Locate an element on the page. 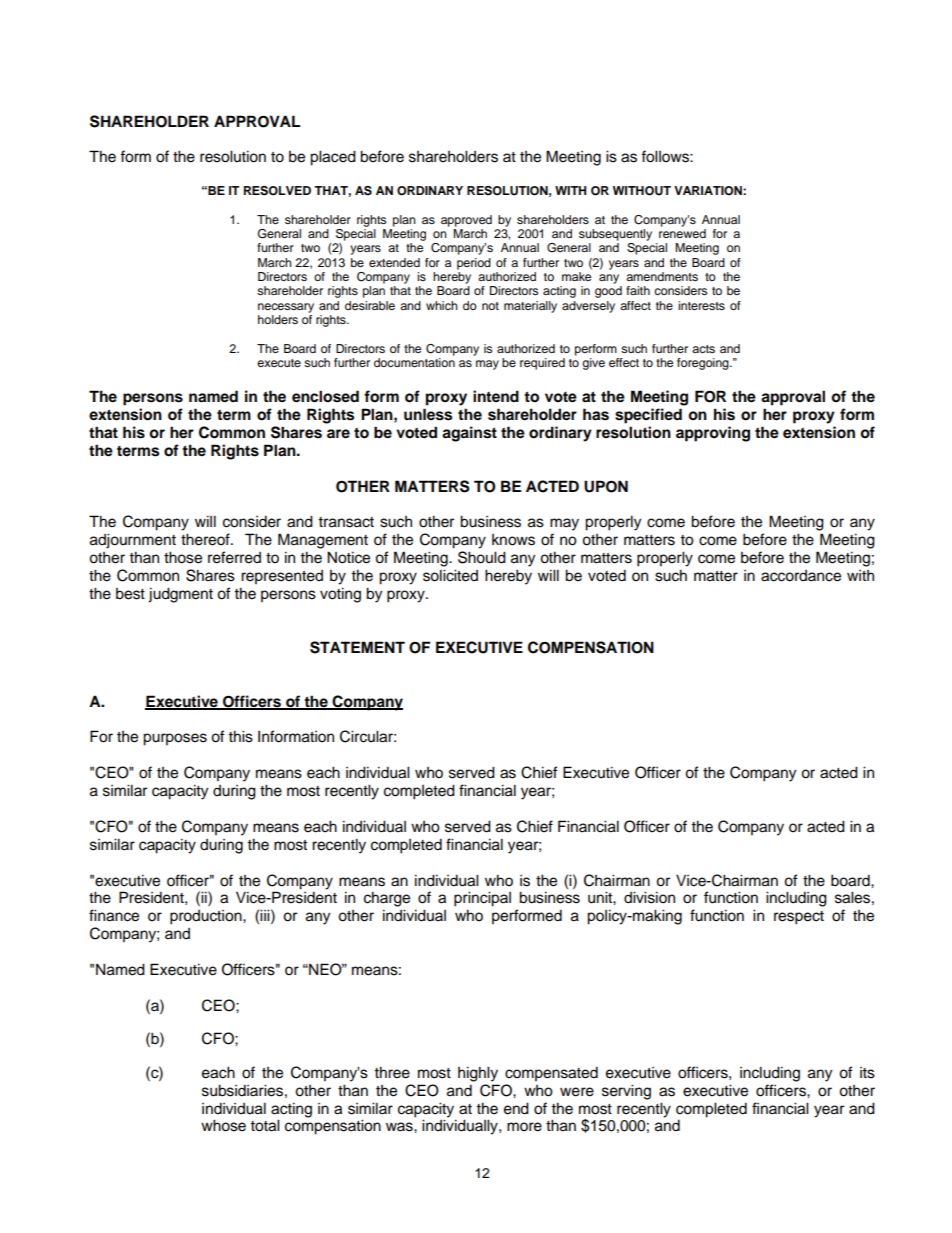 This image has height=1233, width=952. solicited is located at coordinates (450, 575).
